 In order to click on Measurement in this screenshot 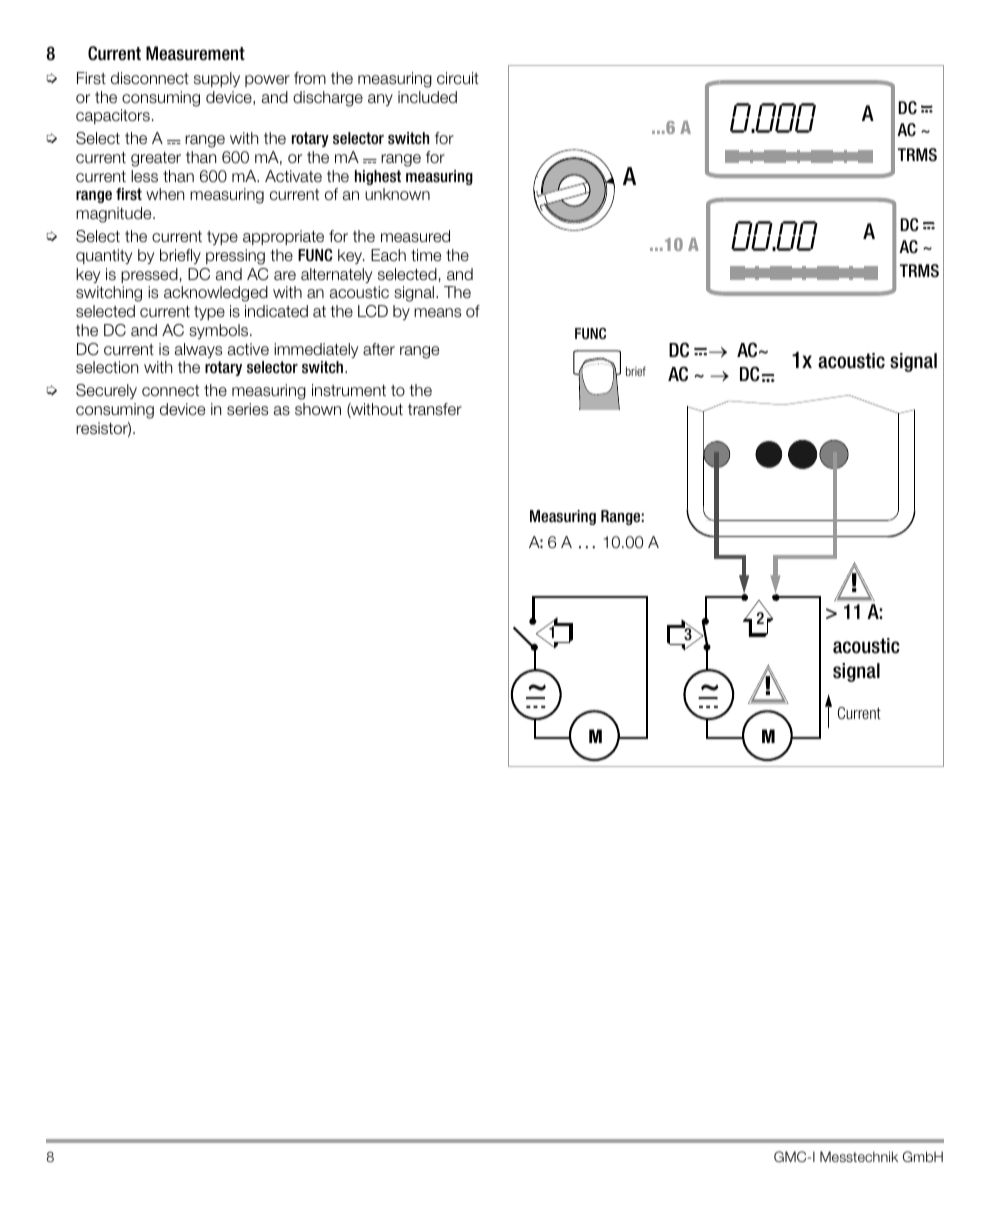, I will do `click(195, 53)`.
